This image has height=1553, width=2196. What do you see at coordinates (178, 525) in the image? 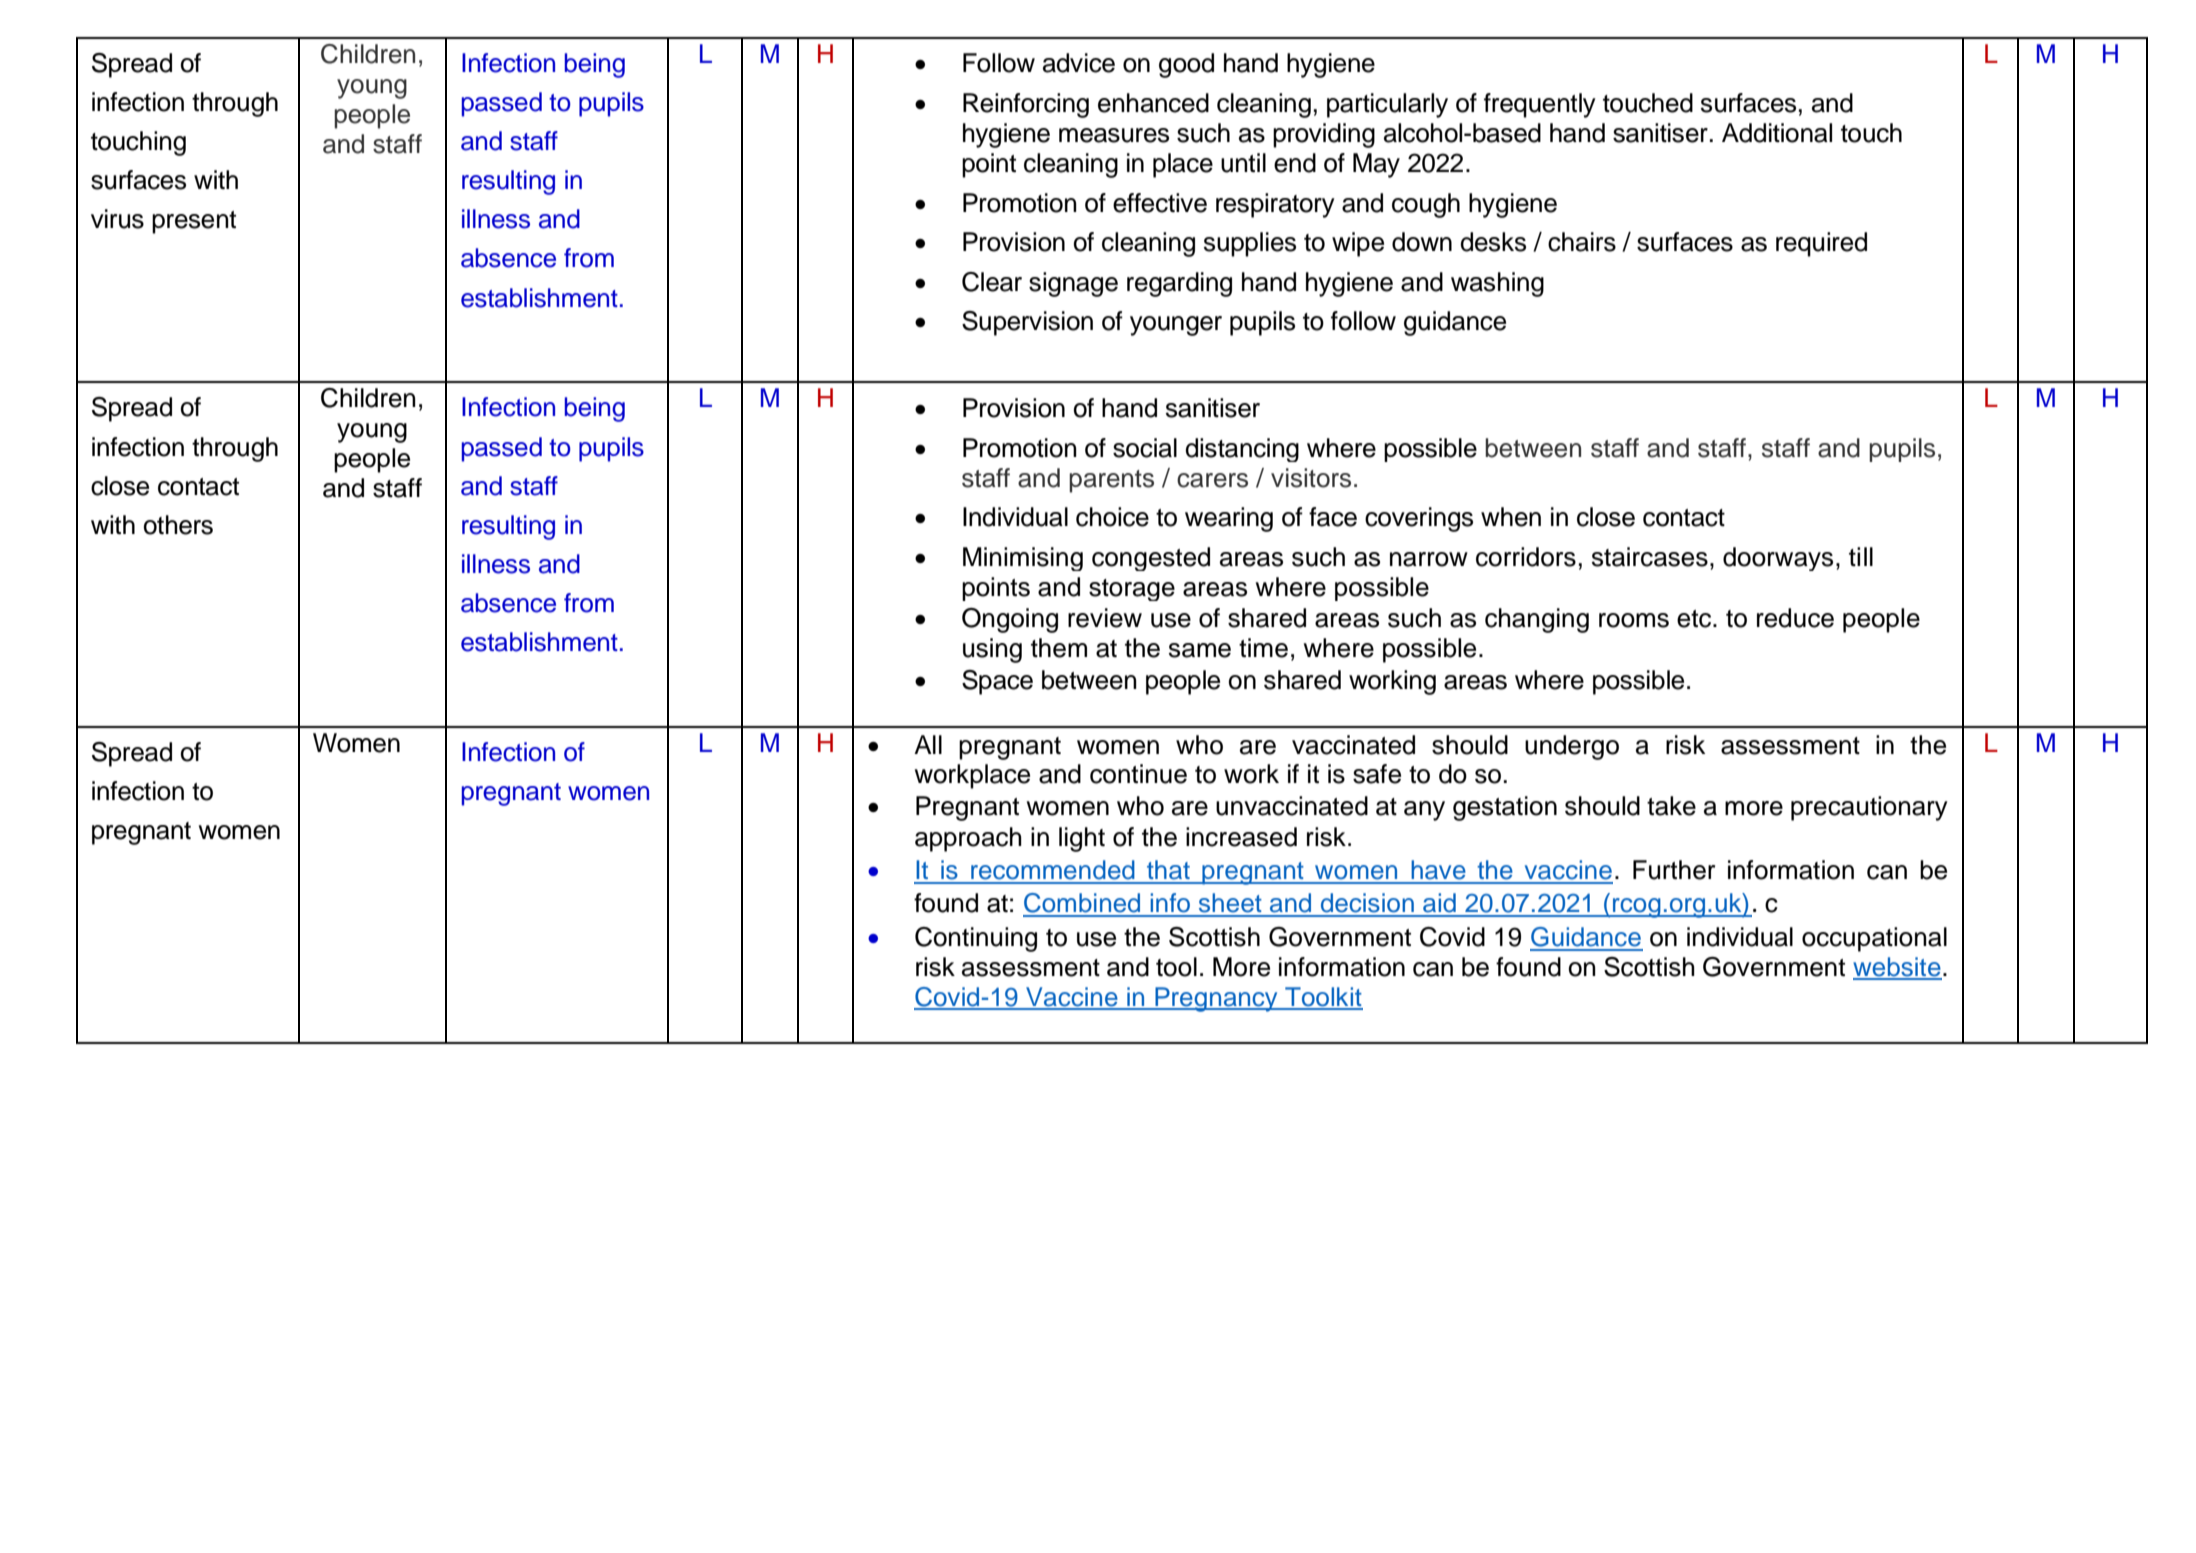
I see `others` at bounding box center [178, 525].
